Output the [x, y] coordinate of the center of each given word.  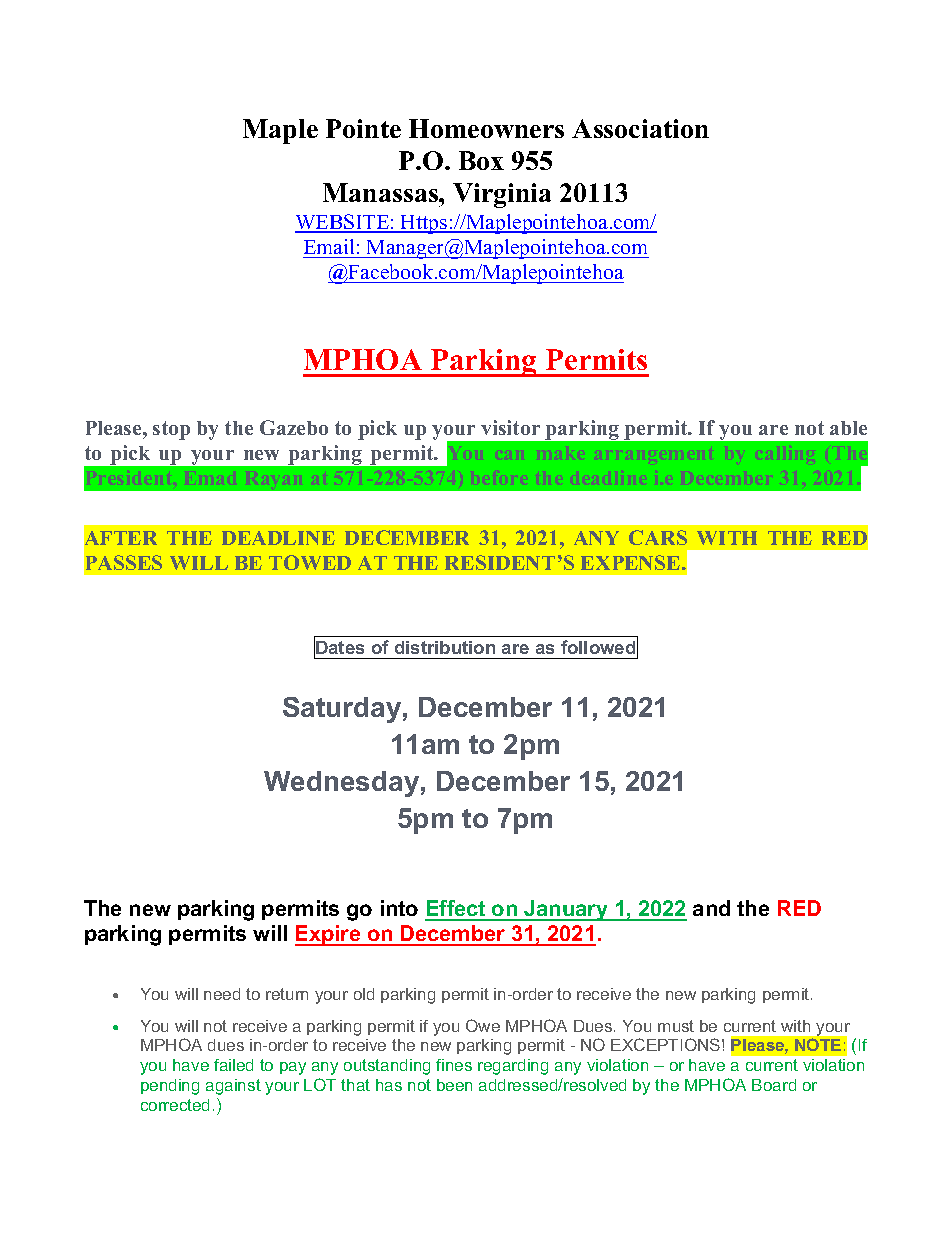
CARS [658, 537]
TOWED [310, 562]
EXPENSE [632, 562]
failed [233, 1065]
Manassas [381, 192]
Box [481, 160]
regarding [513, 1067]
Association [640, 128]
